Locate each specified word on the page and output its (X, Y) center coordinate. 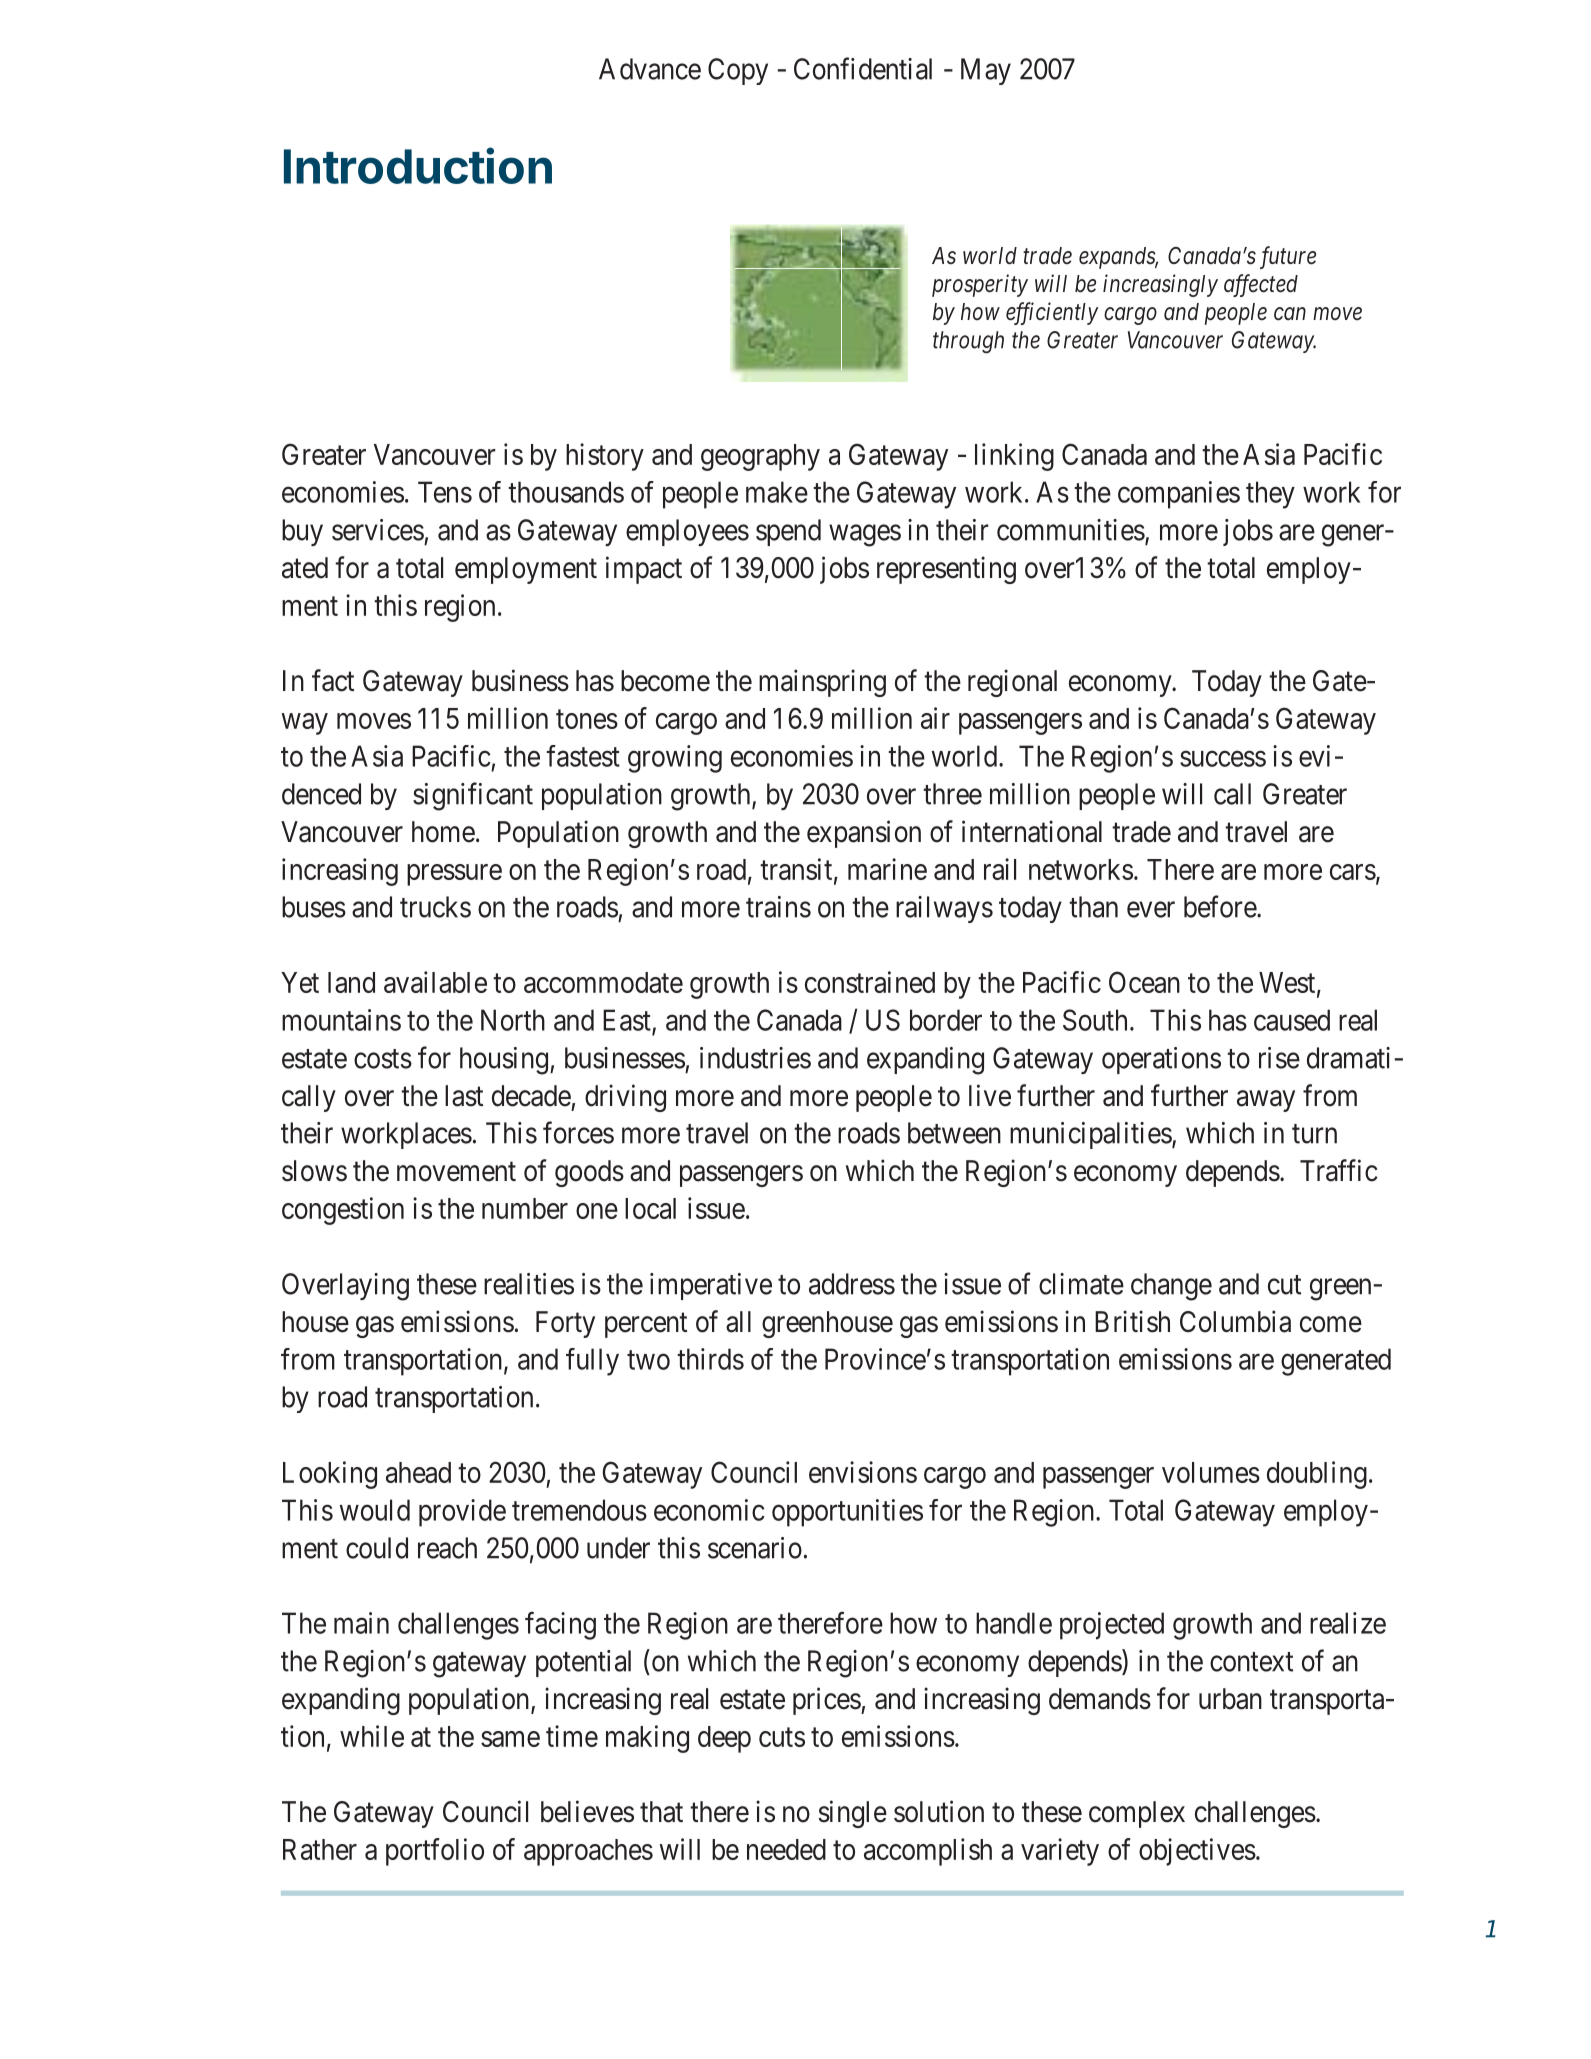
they (1270, 495)
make (777, 492)
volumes (1211, 1472)
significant (473, 796)
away (1266, 1101)
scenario (755, 1548)
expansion (864, 834)
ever (1151, 910)
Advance (650, 69)
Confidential (863, 68)
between (954, 1133)
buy (302, 532)
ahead (418, 1472)
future (1288, 257)
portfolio (435, 1852)
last (464, 1096)
